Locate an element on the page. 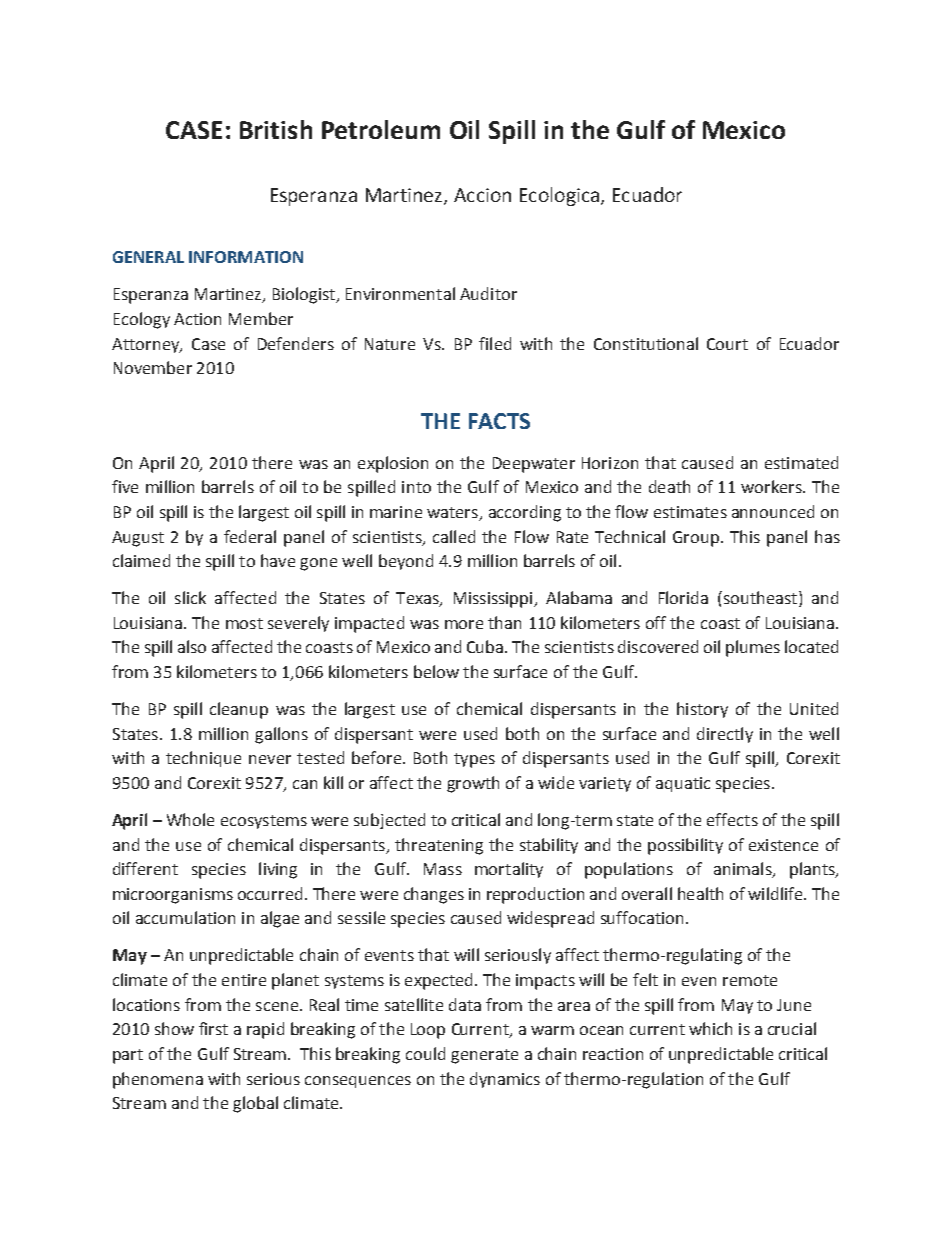  Court is located at coordinates (727, 344).
